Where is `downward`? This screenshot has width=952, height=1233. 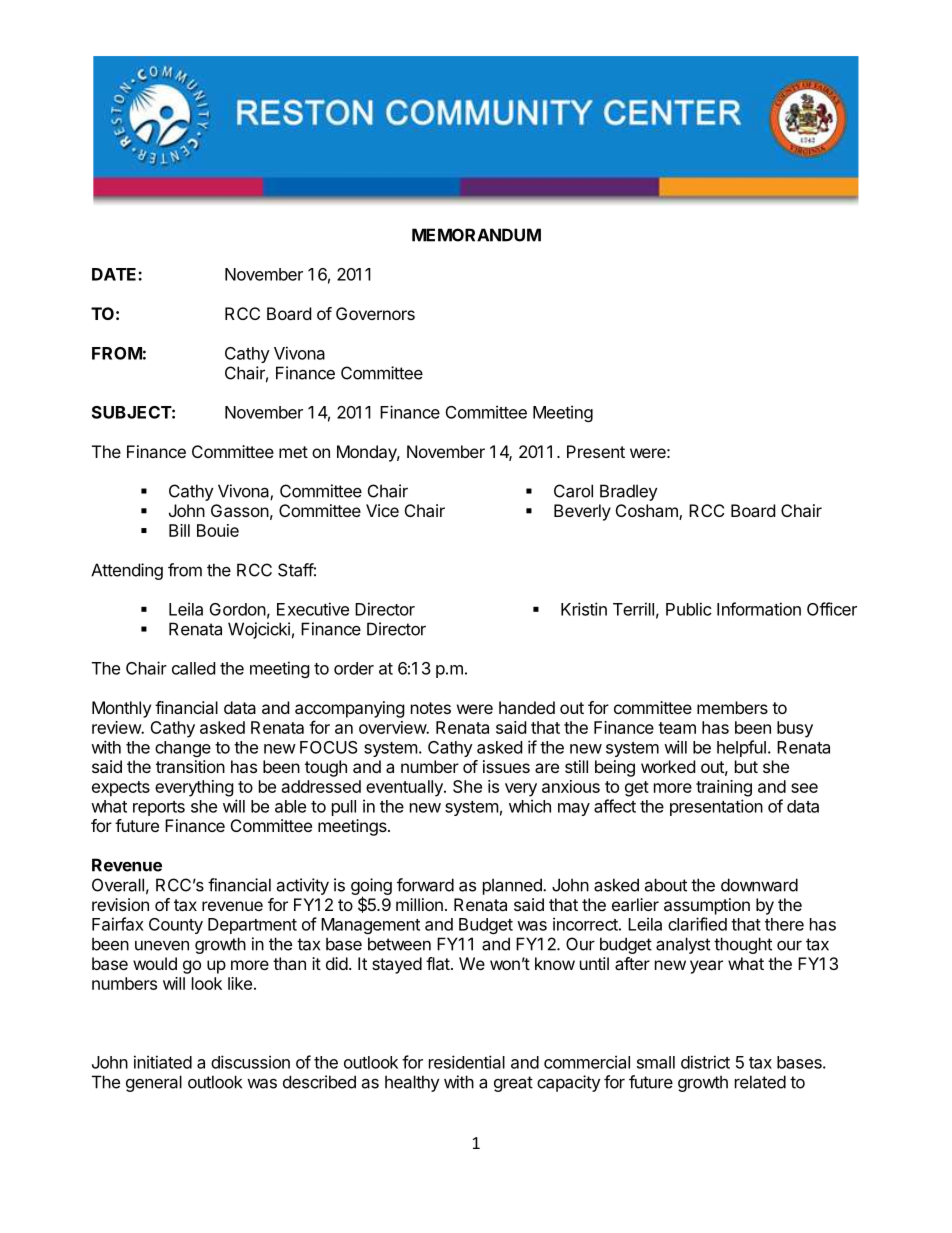 downward is located at coordinates (759, 885).
